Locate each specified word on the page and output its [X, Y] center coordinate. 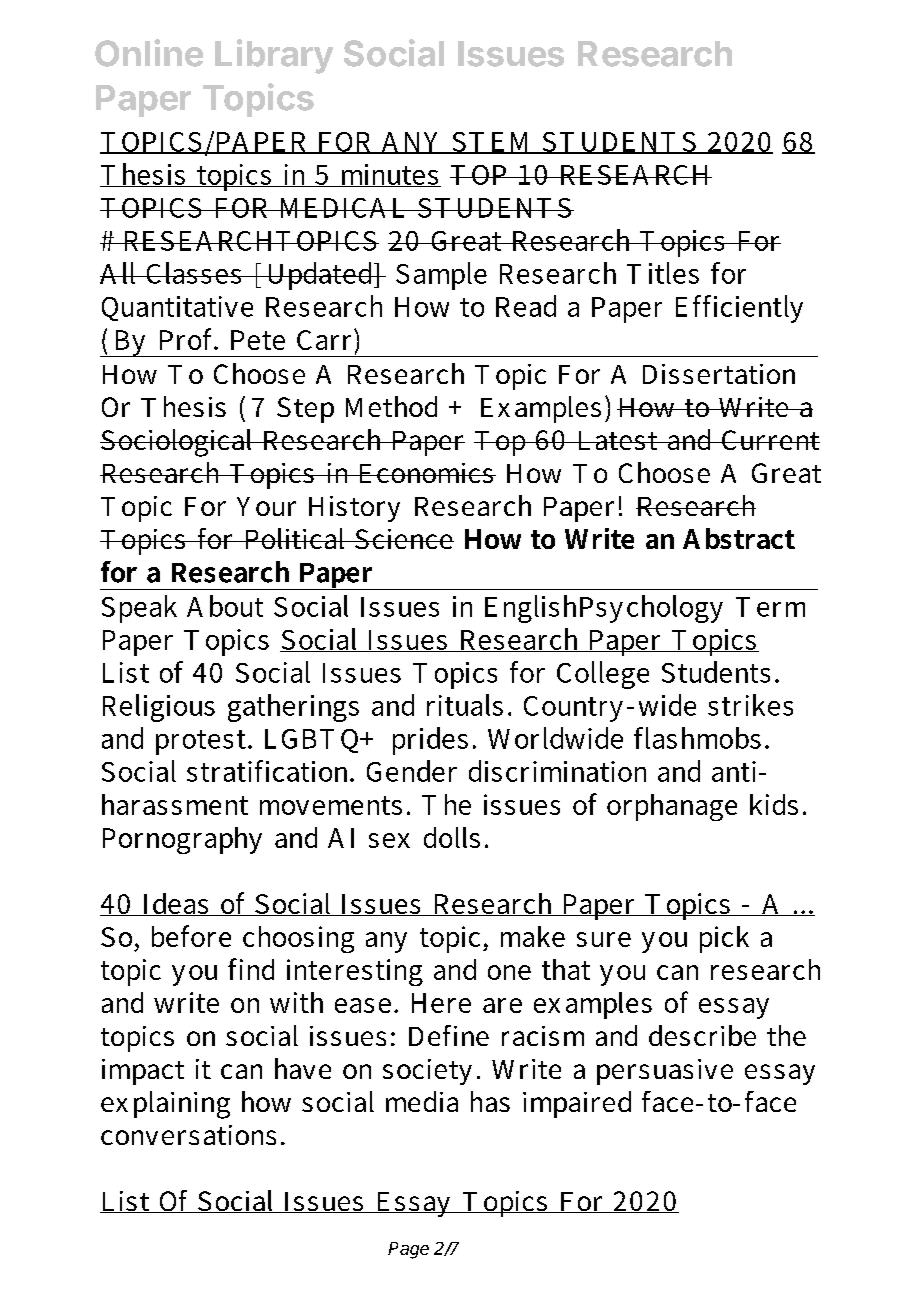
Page [408, 1250]
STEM [492, 143]
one [509, 972]
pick [724, 939]
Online [149, 53]
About [225, 606]
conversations [188, 1135]
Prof [188, 339]
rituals [465, 705]
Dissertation [719, 374]
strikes [750, 705]
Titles [663, 273]
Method [391, 406]
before [191, 936]
